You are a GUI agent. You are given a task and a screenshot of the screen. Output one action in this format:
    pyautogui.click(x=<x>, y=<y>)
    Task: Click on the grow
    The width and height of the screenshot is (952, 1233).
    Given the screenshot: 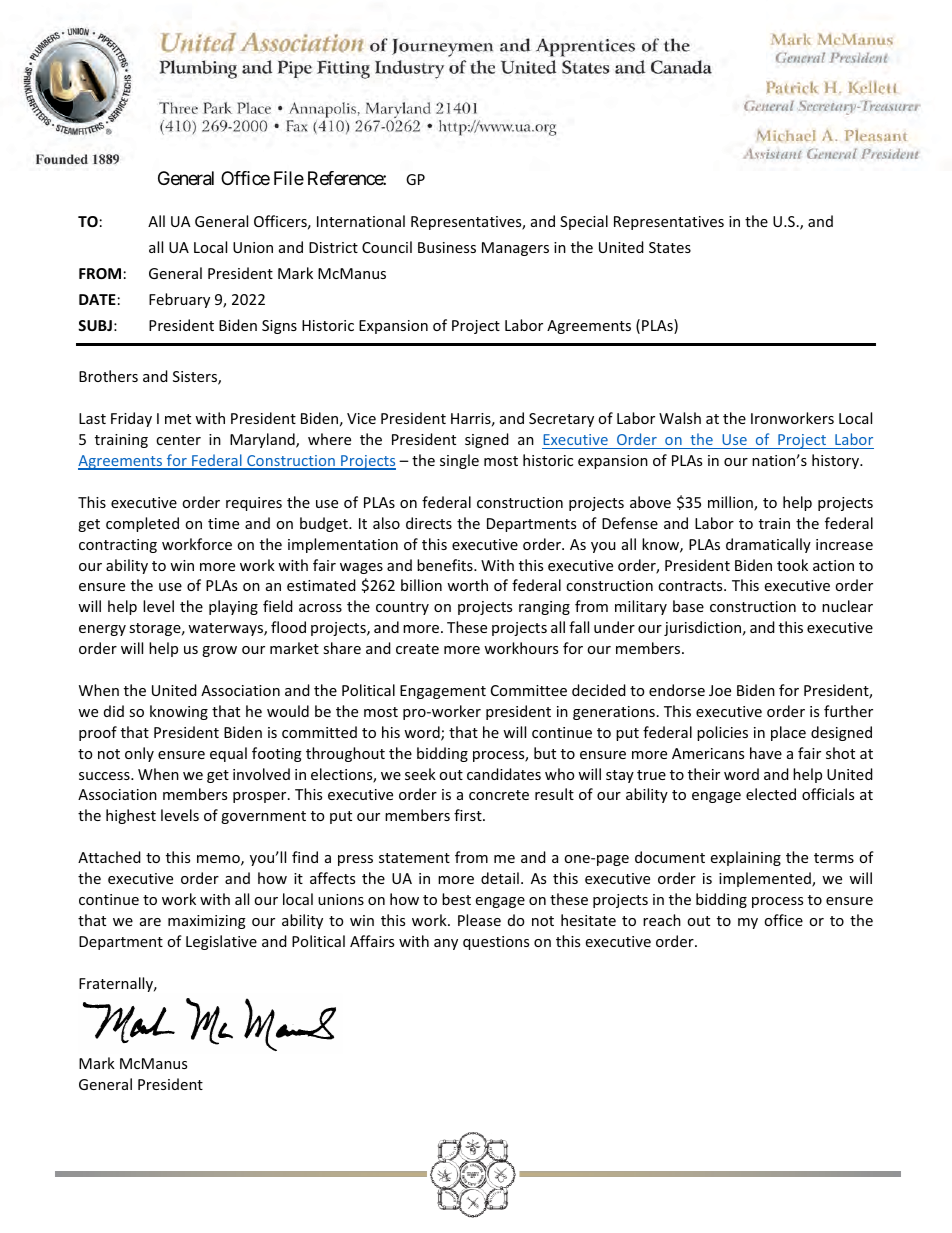 What is the action you would take?
    pyautogui.click(x=219, y=651)
